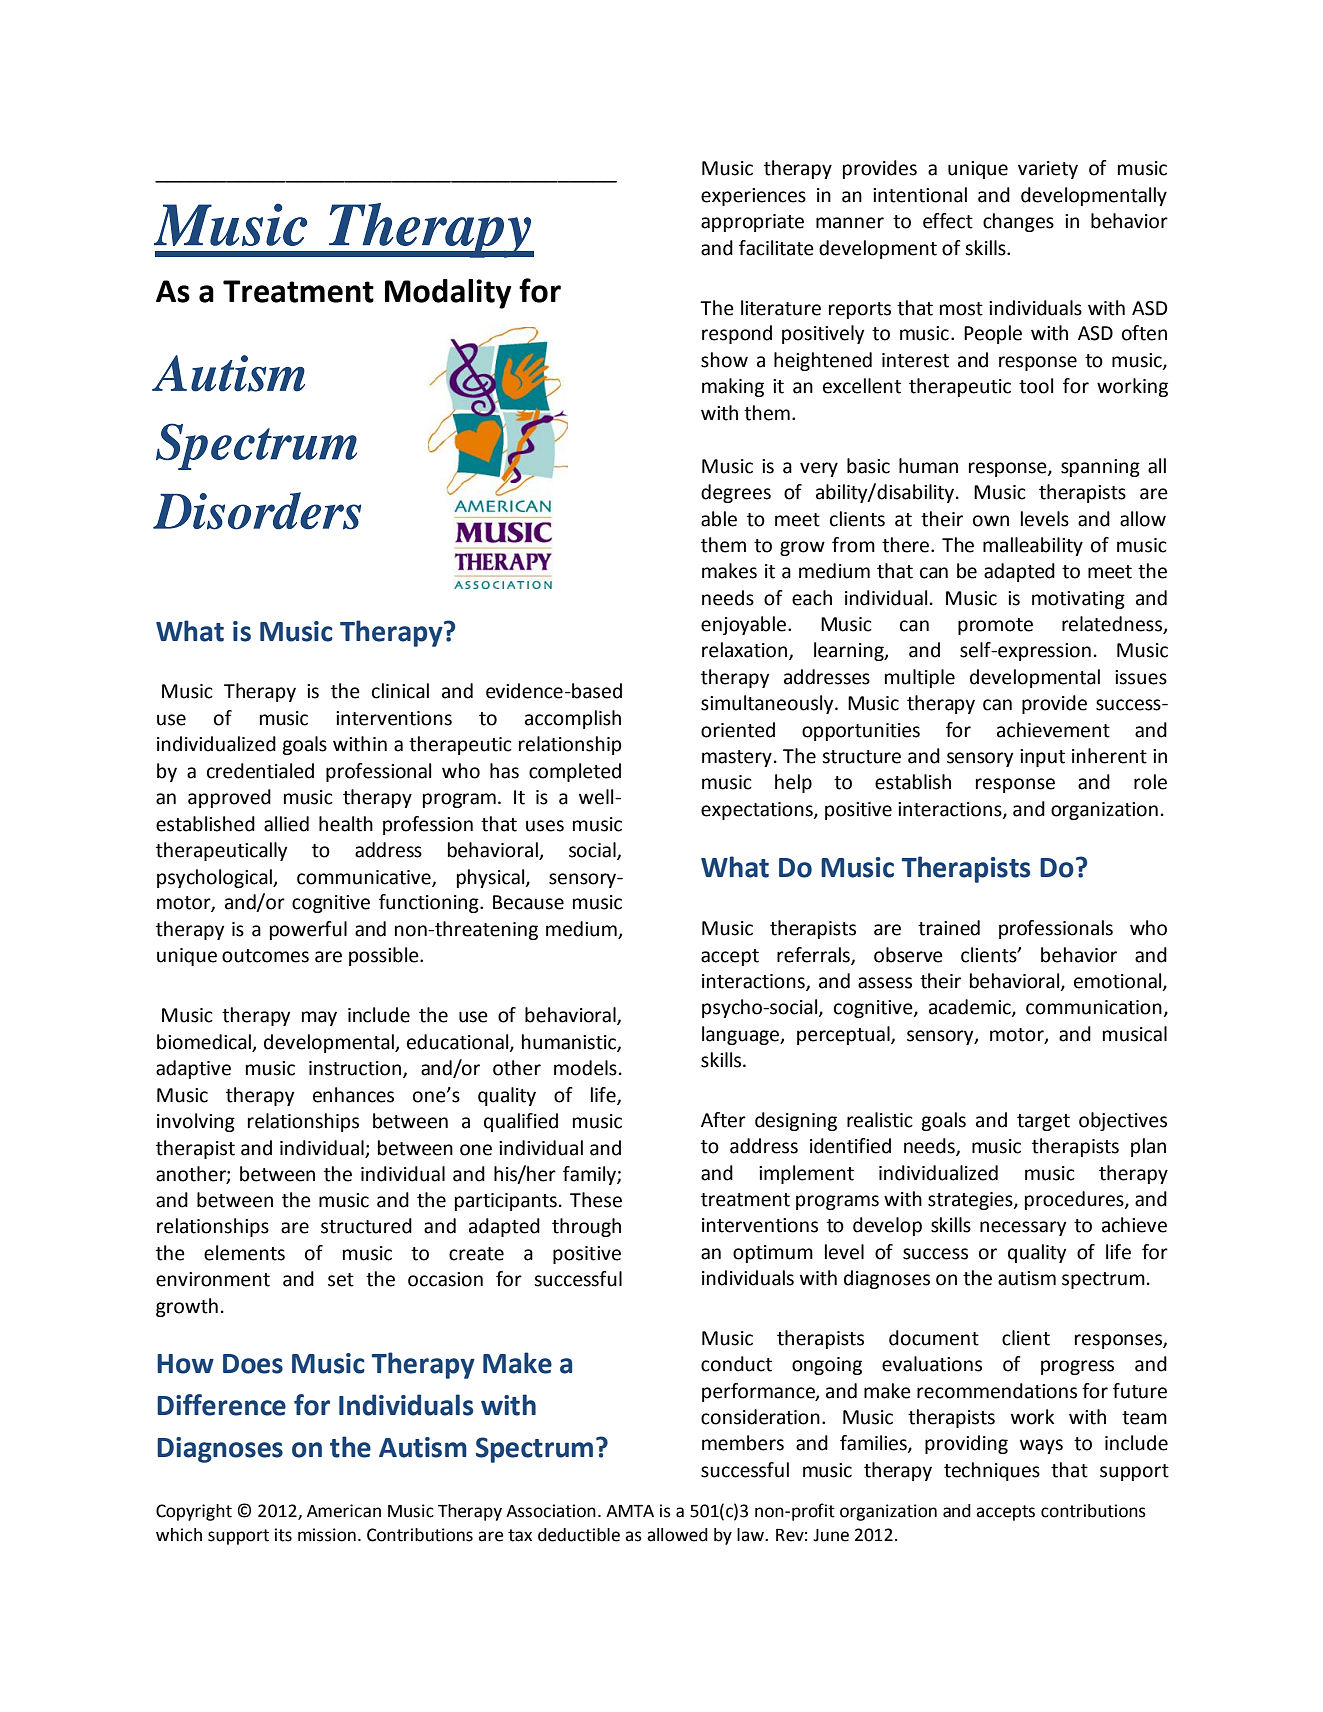 This document has height=1712, width=1323. Describe the element at coordinates (344, 1511) in the document. I see `American` at that location.
